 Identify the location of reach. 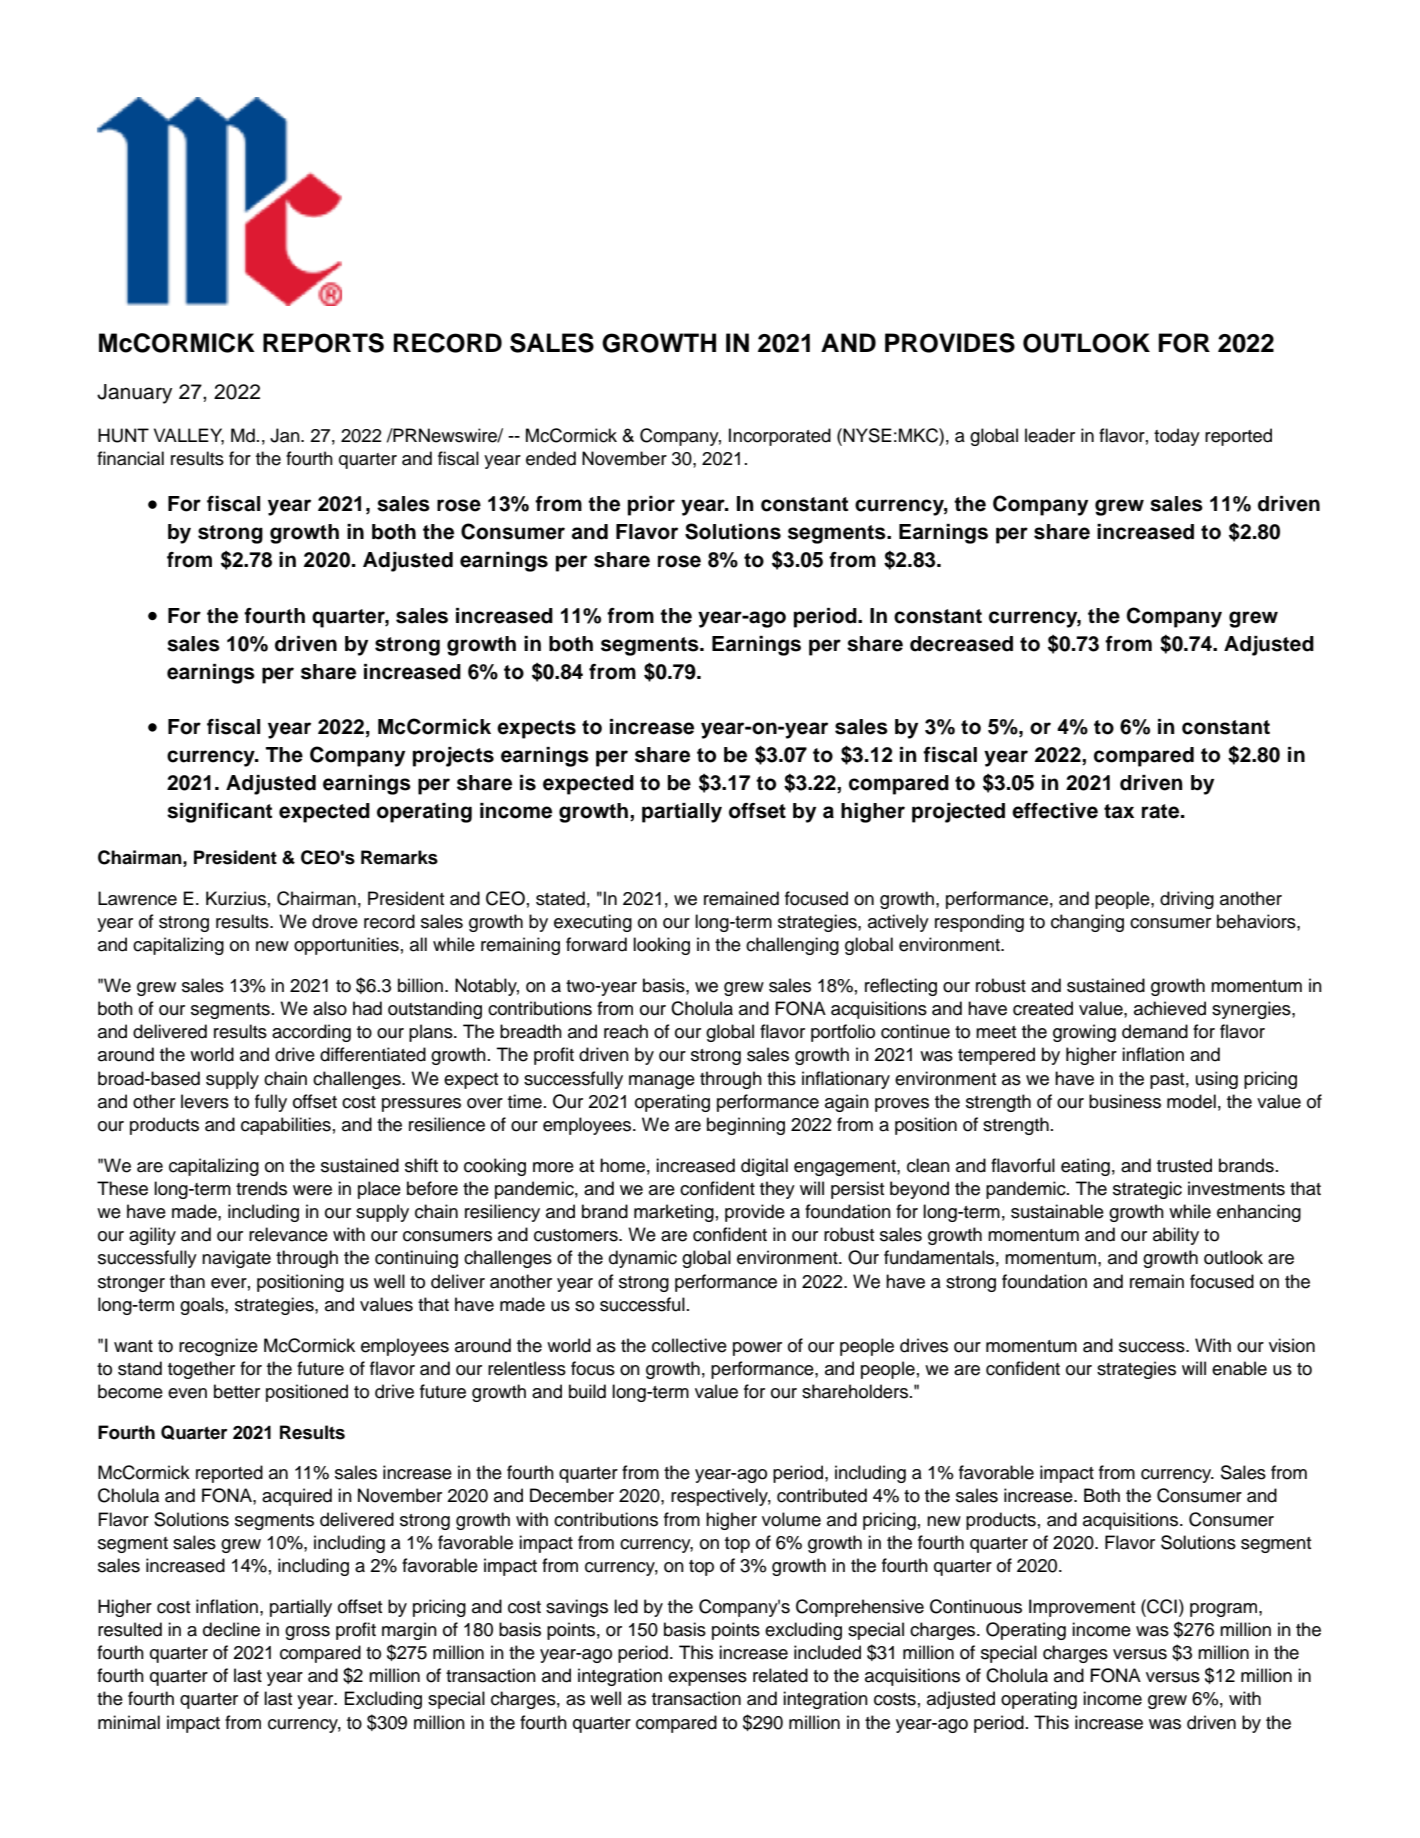
(626, 1031).
